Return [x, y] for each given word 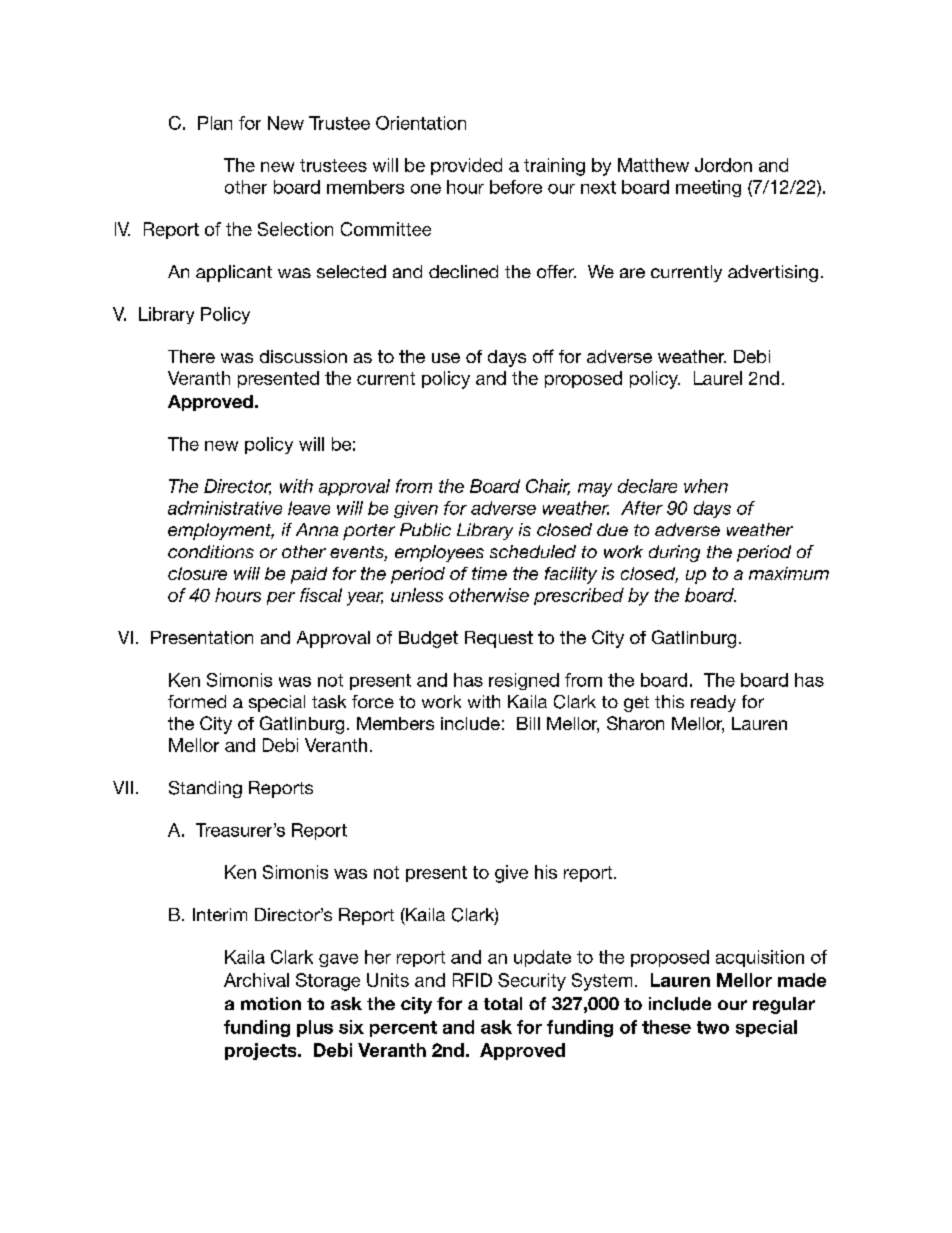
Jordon [723, 165]
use [446, 358]
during [674, 553]
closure [197, 573]
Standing [205, 789]
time [489, 573]
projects [262, 1051]
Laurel [718, 378]
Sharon [635, 723]
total [503, 1003]
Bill [528, 723]
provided [466, 166]
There [191, 356]
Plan [215, 123]
